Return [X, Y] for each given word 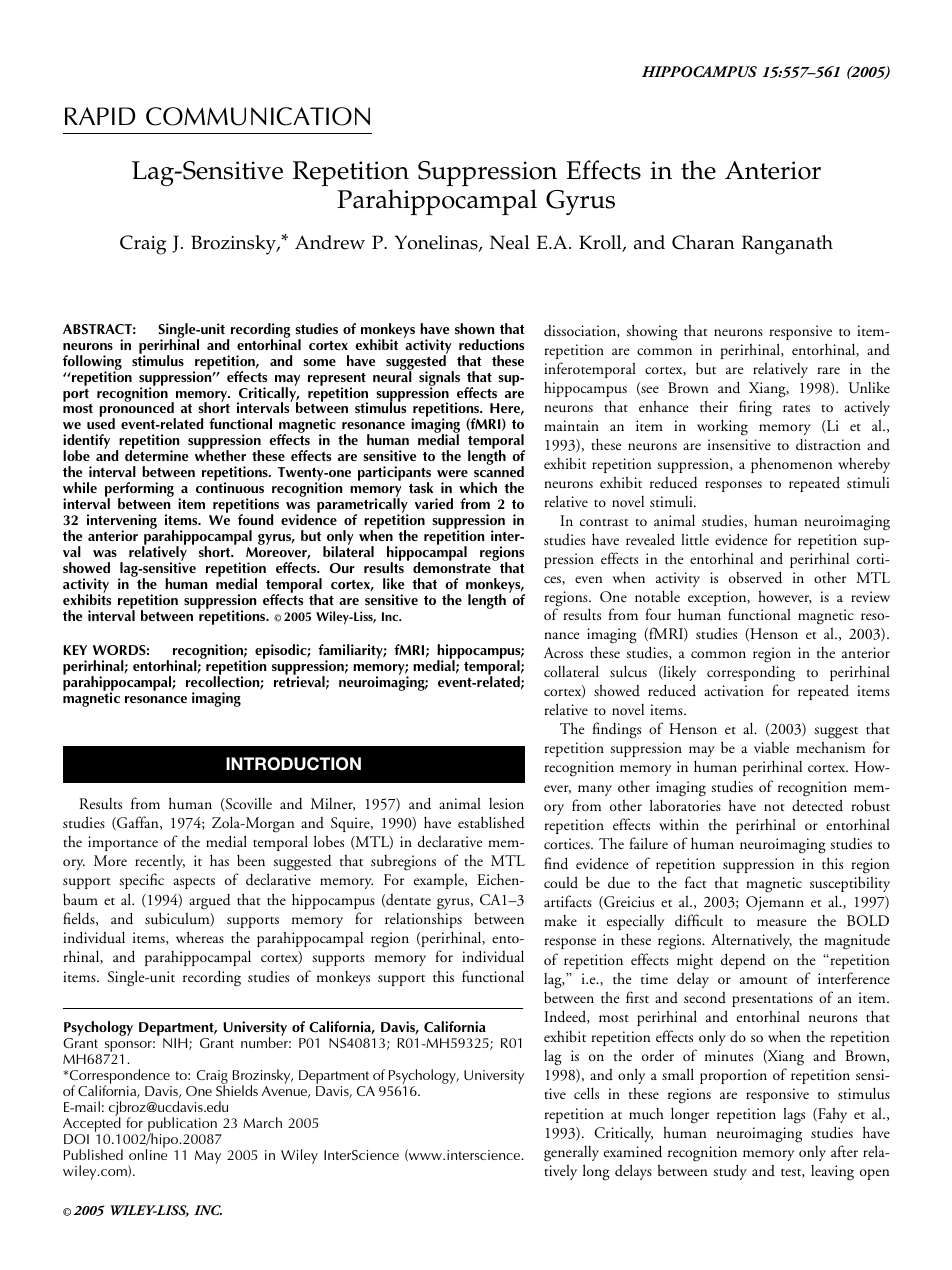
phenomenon [791, 465]
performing [139, 491]
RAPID [100, 116]
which [478, 487]
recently [160, 862]
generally [571, 1154]
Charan [703, 242]
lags [794, 1115]
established [491, 822]
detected [817, 805]
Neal [510, 242]
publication [183, 1126]
